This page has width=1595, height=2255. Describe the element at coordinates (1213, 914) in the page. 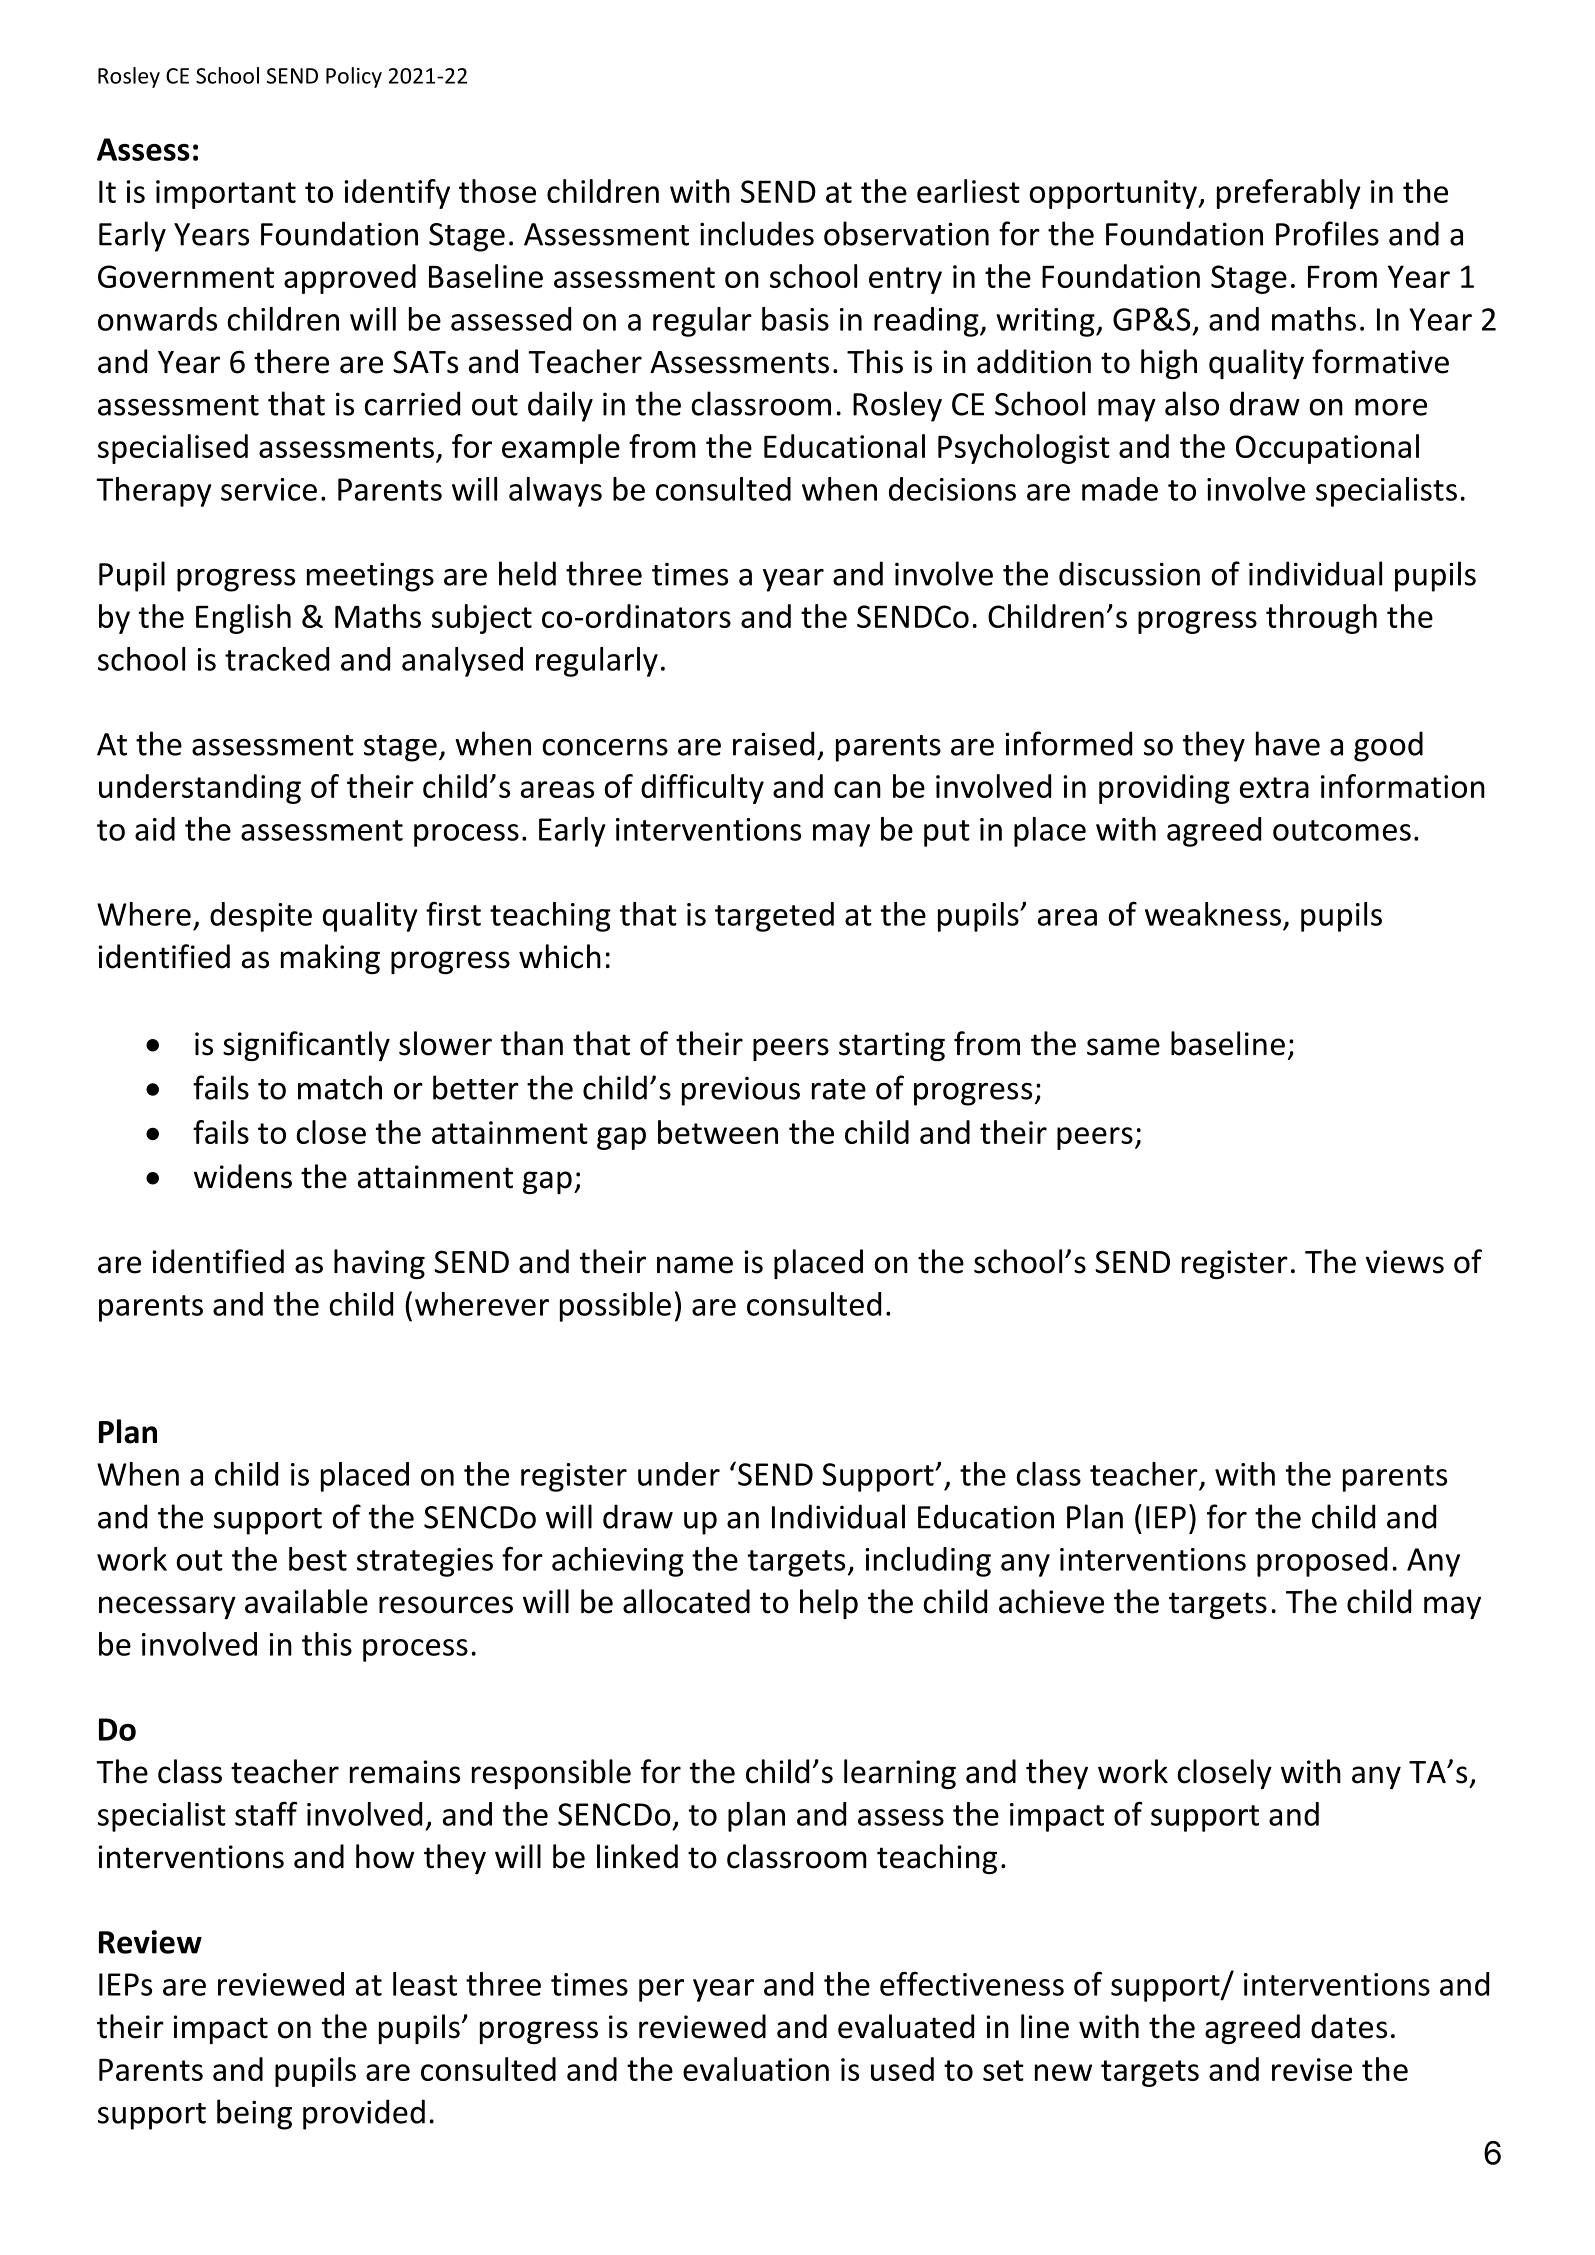

I see `weakness` at that location.
